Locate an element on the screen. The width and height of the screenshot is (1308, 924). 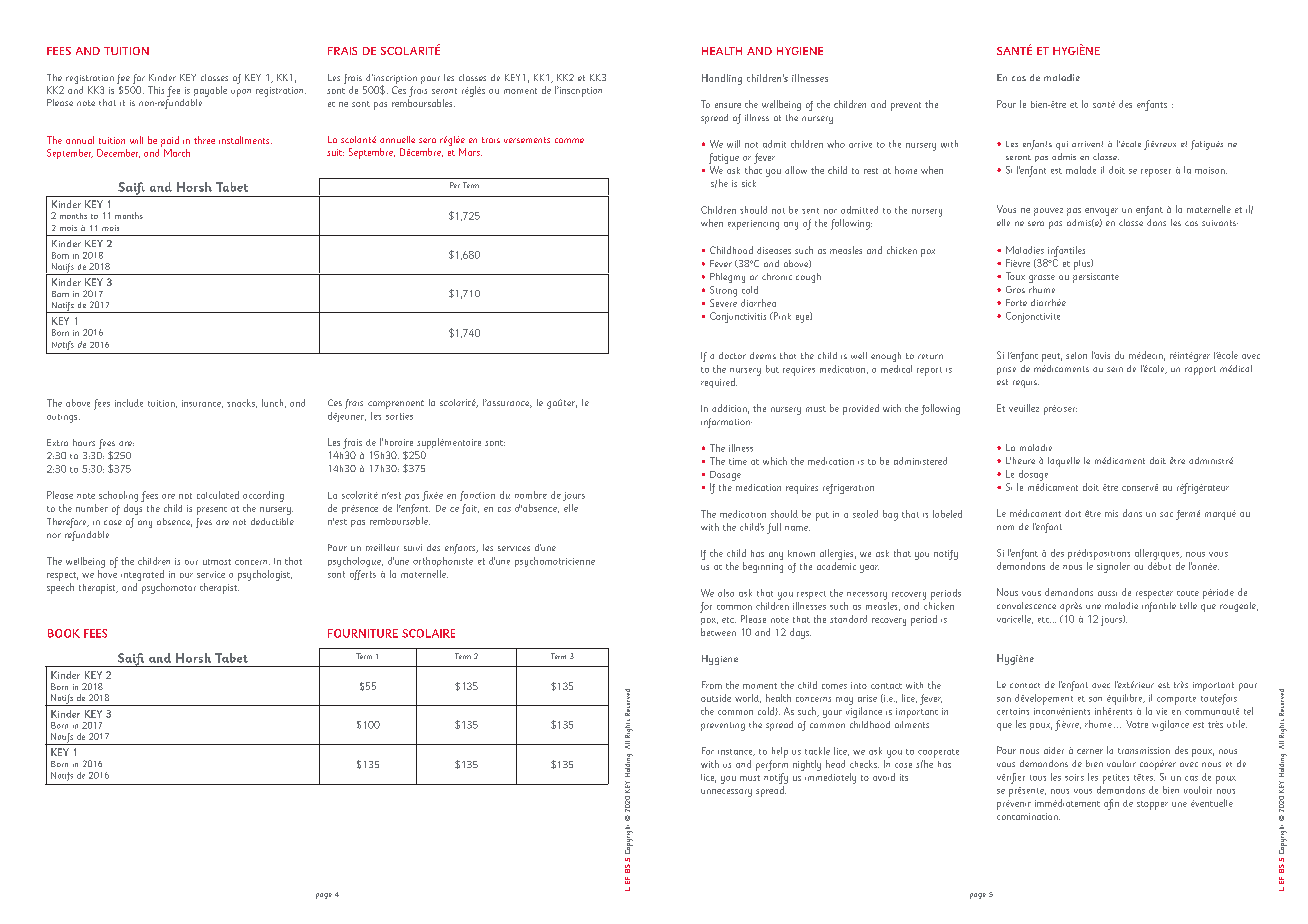
signaler is located at coordinates (1113, 567).
